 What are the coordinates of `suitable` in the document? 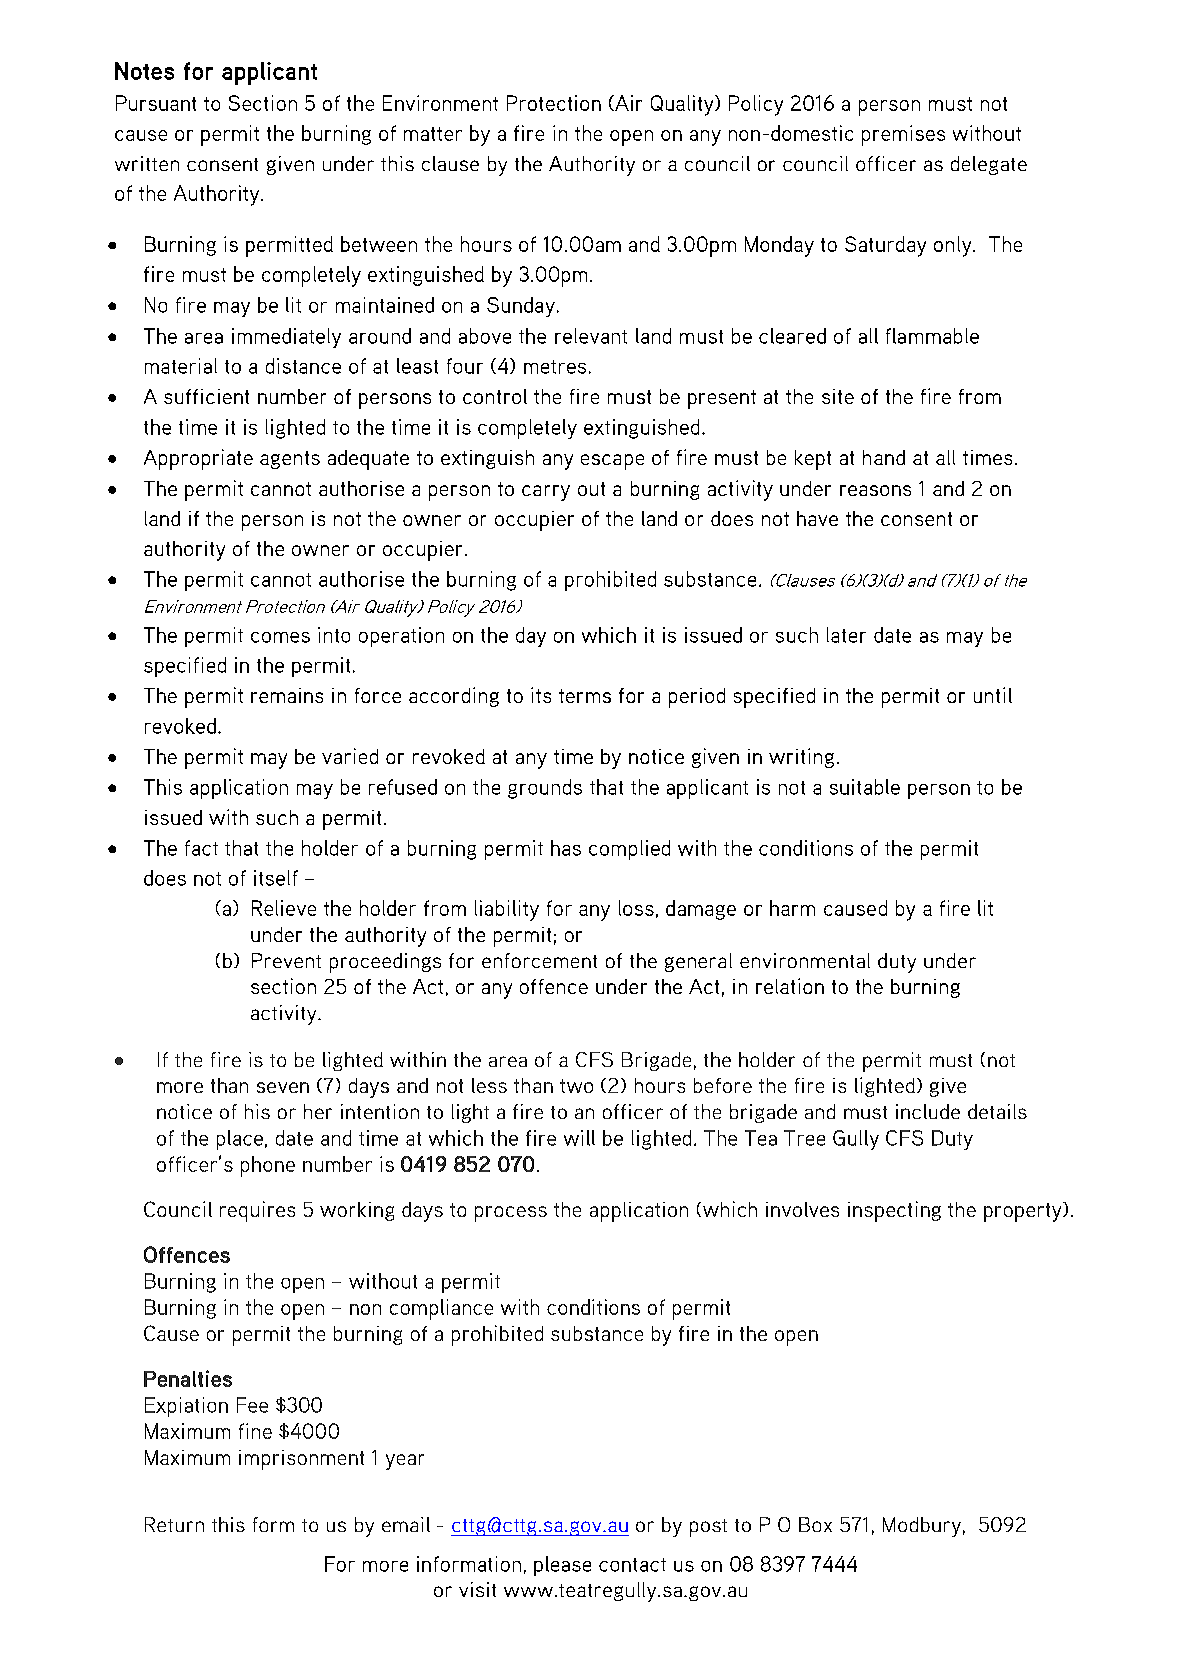 It's located at (865, 787).
